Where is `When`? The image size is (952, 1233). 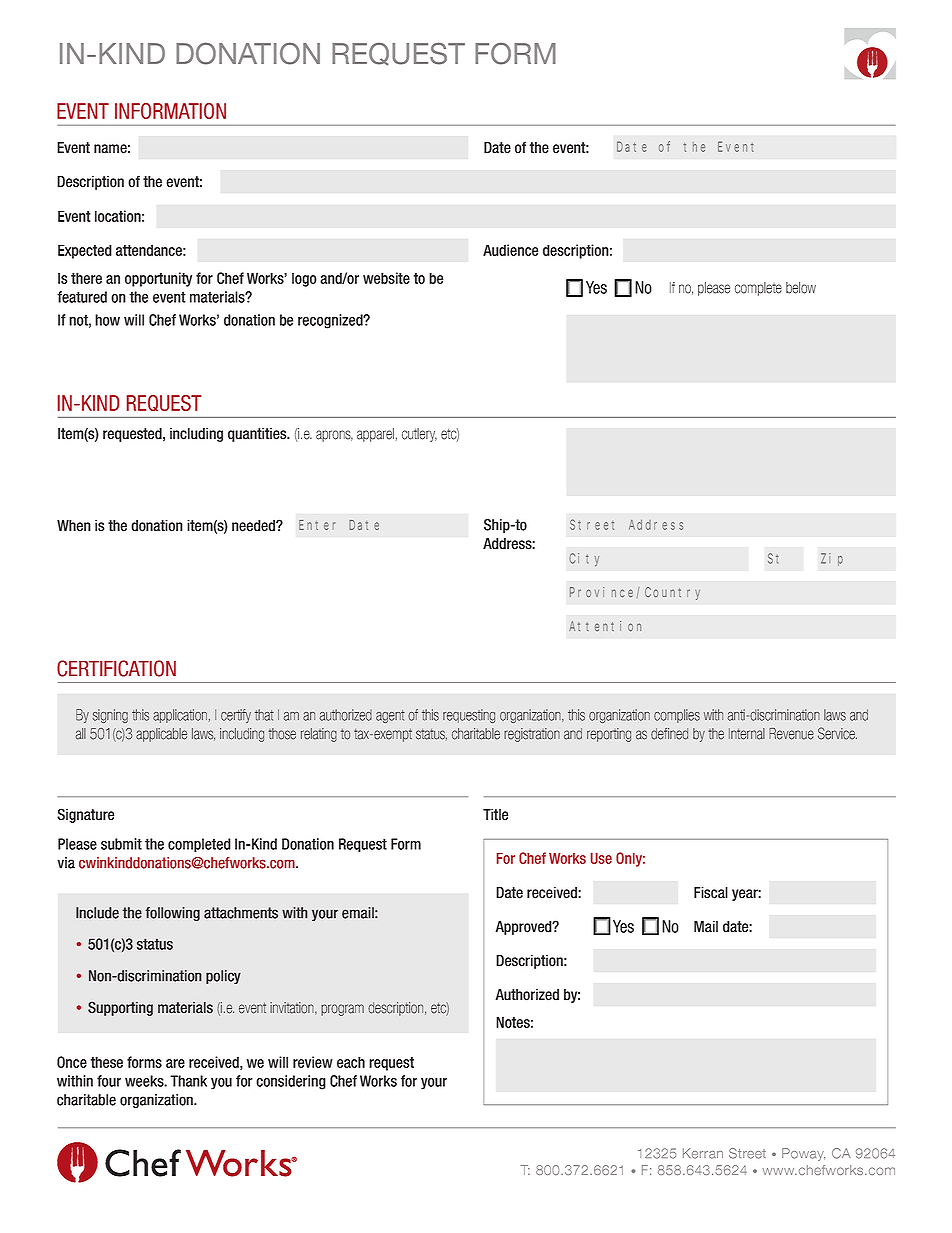 When is located at coordinates (74, 526).
